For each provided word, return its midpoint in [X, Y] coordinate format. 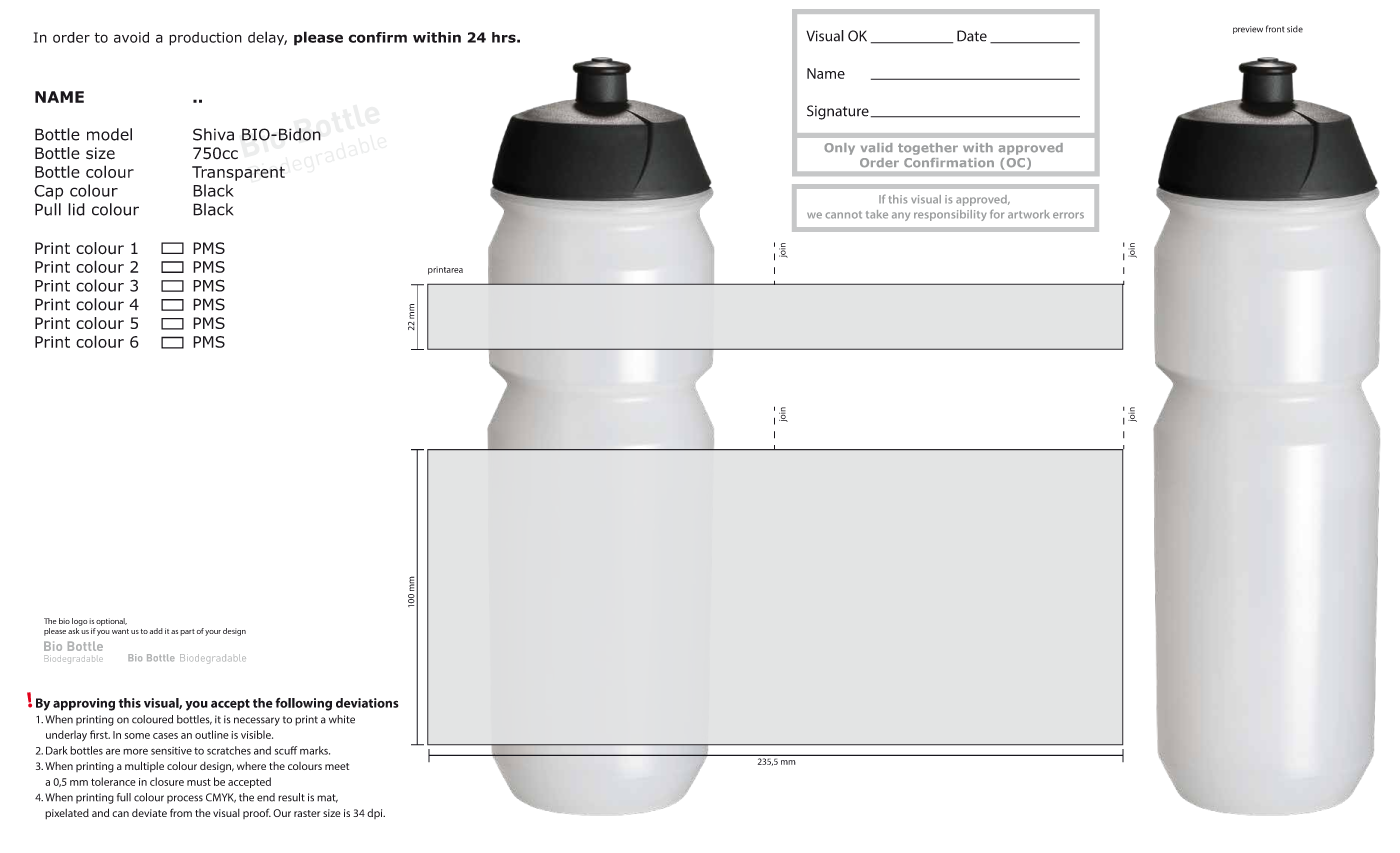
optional [111, 622]
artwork [1029, 214]
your [213, 633]
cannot [843, 215]
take [877, 214]
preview [1248, 30]
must [199, 782]
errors [1068, 215]
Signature [838, 112]
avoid [131, 37]
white [342, 719]
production [205, 39]
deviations [367, 703]
